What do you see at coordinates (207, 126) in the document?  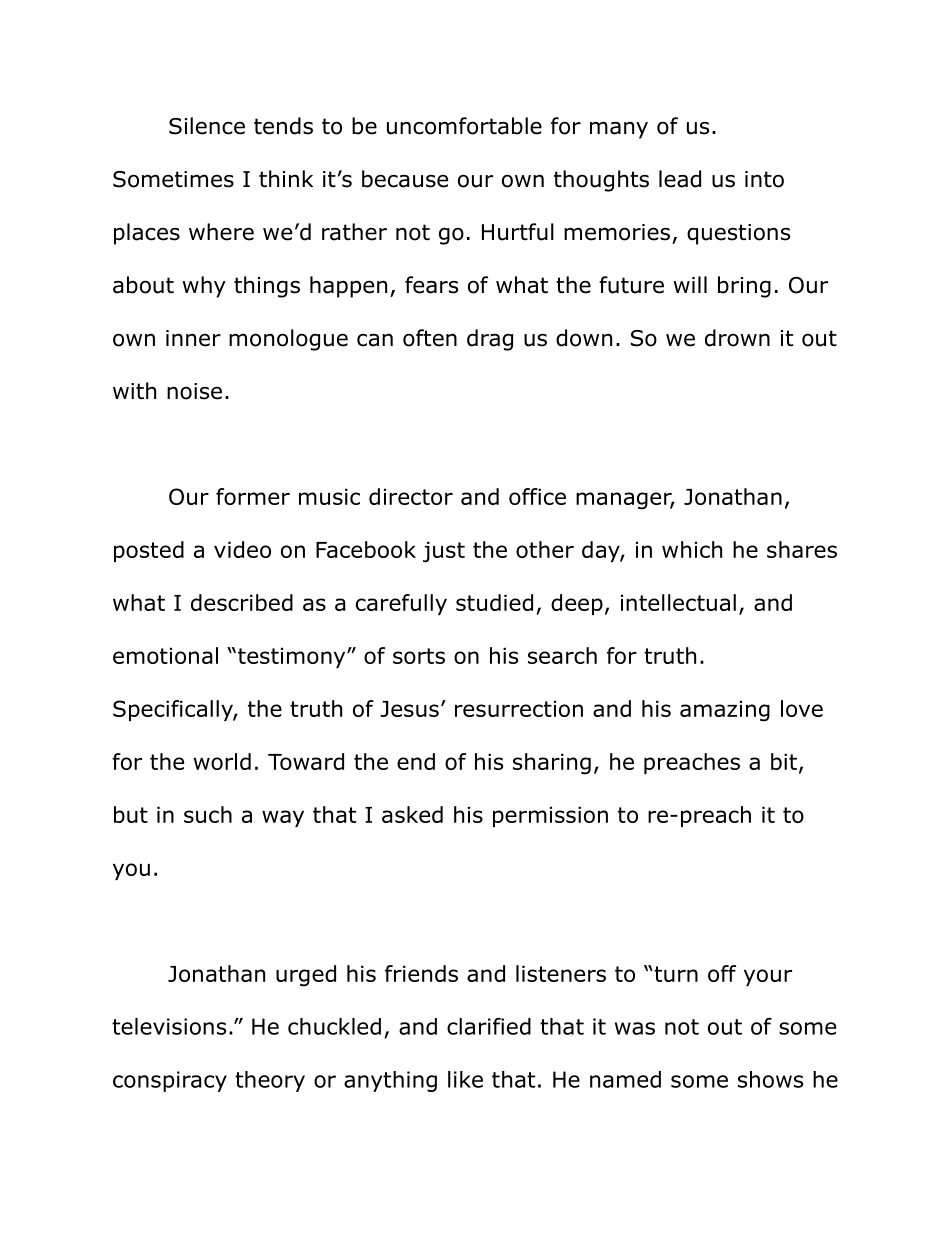 I see `Silence` at bounding box center [207, 126].
